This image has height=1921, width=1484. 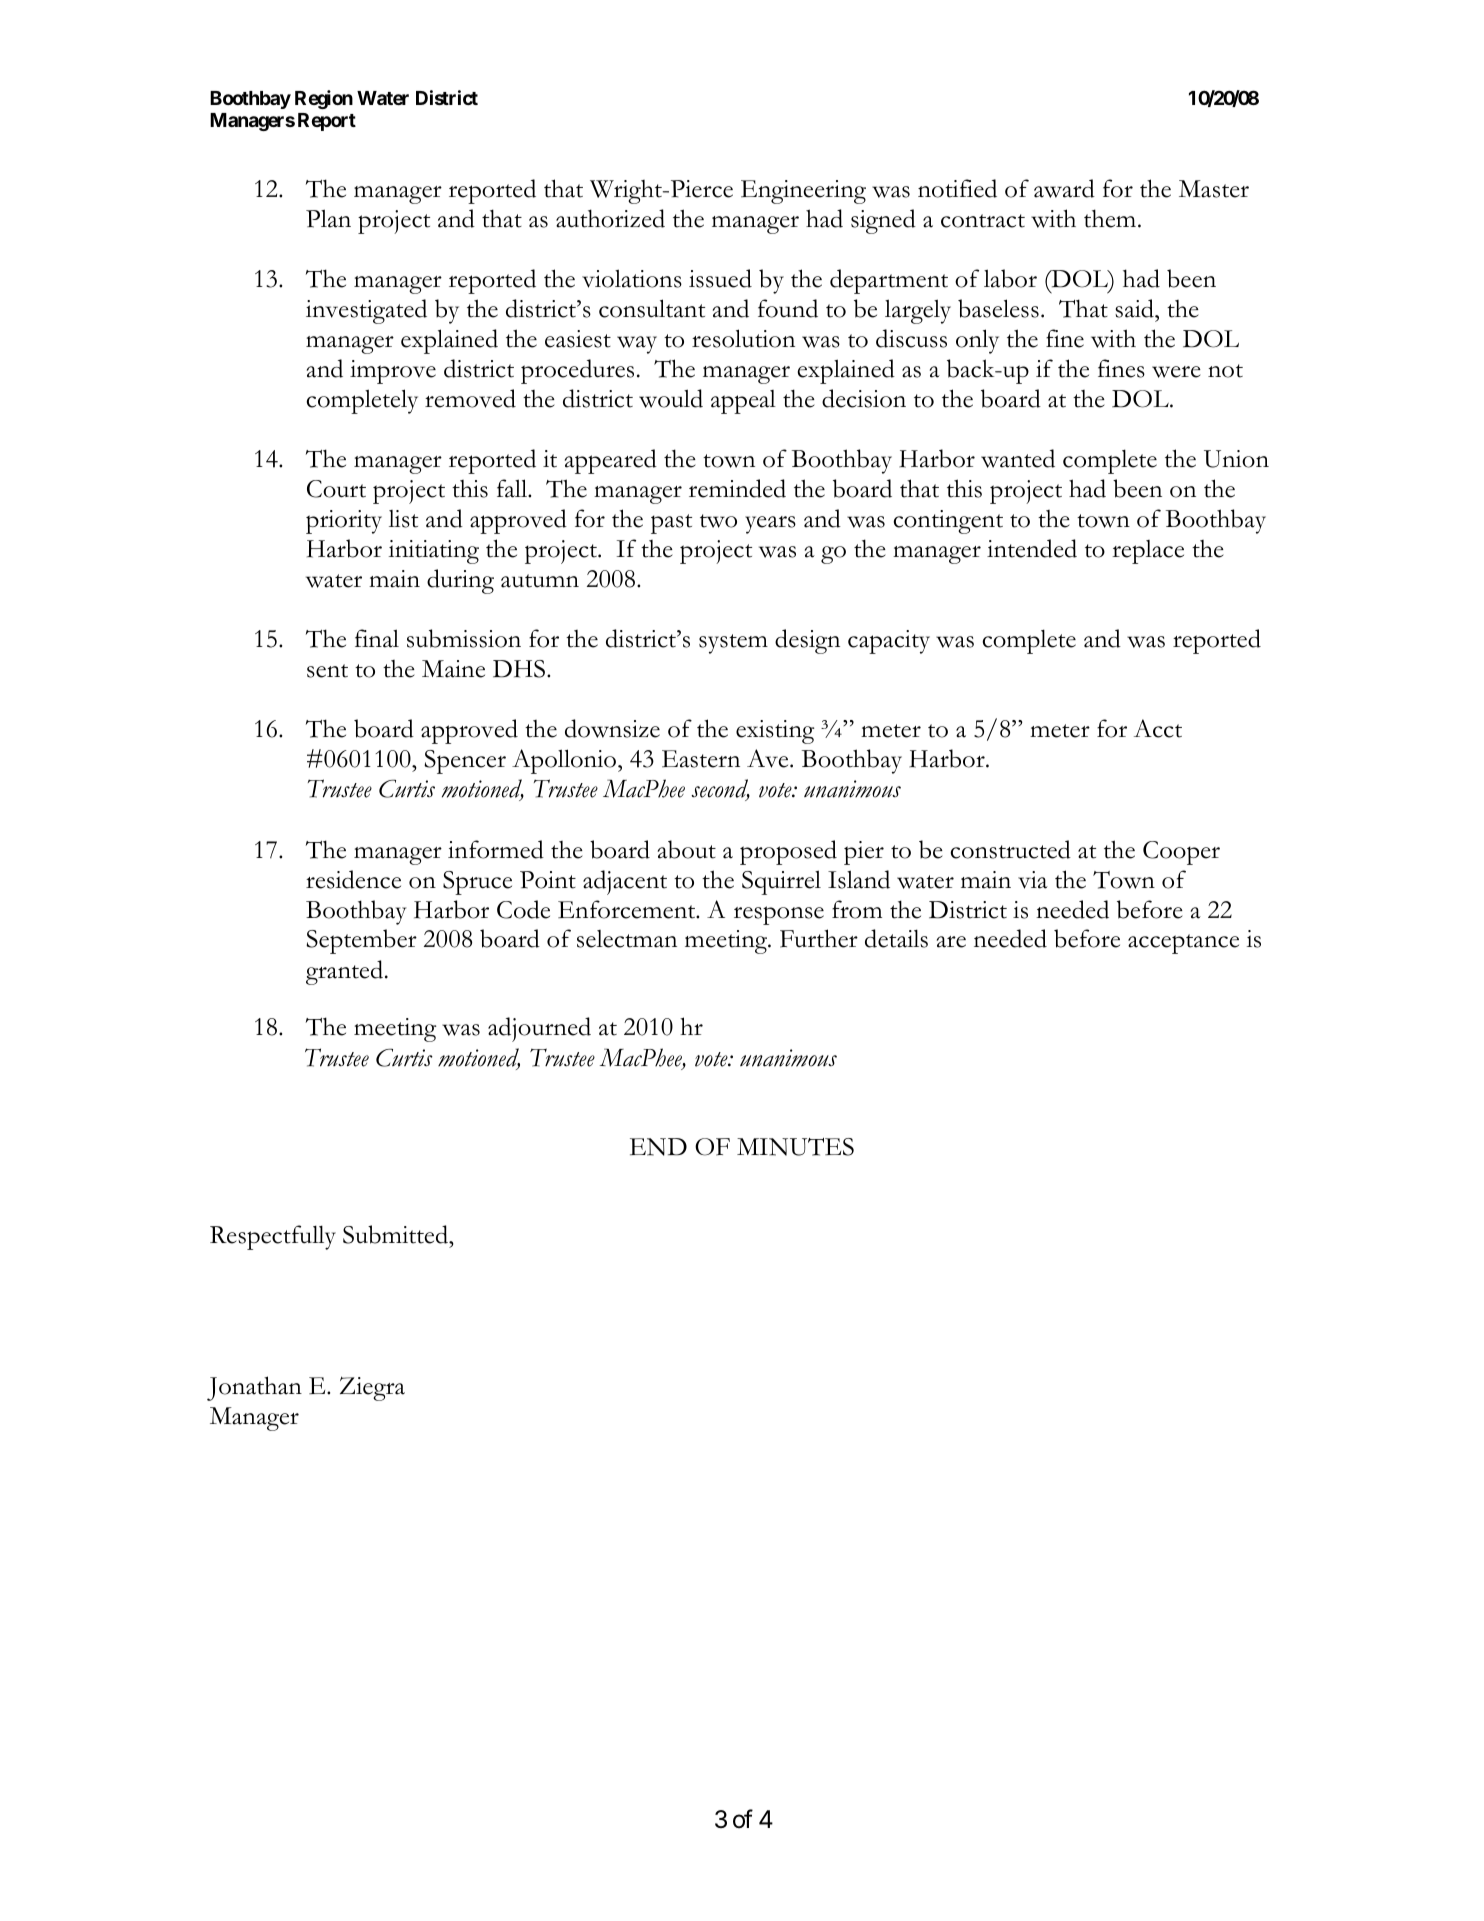 I want to click on acceptance, so click(x=1183, y=944).
